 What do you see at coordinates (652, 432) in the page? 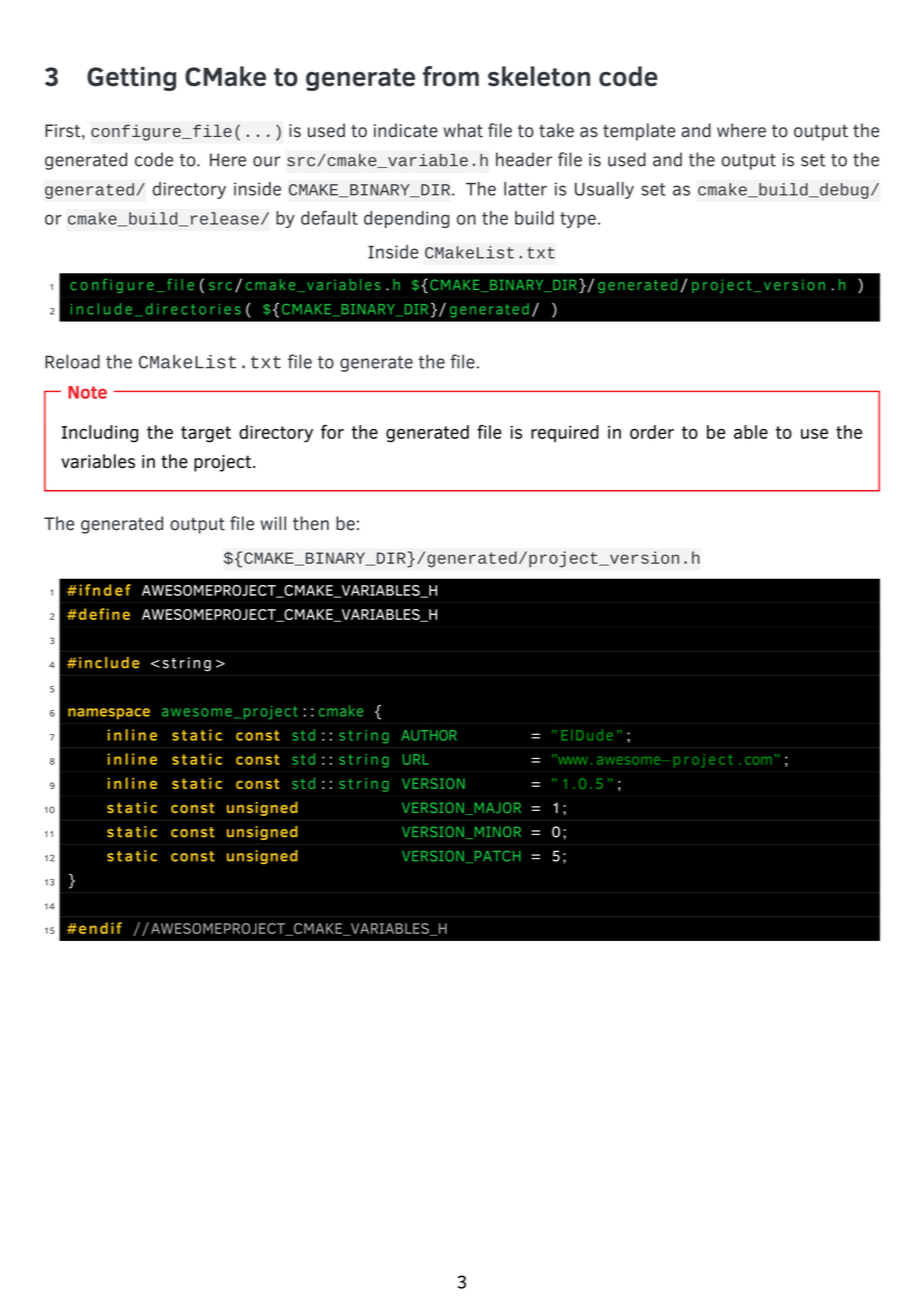
I see `order` at bounding box center [652, 432].
